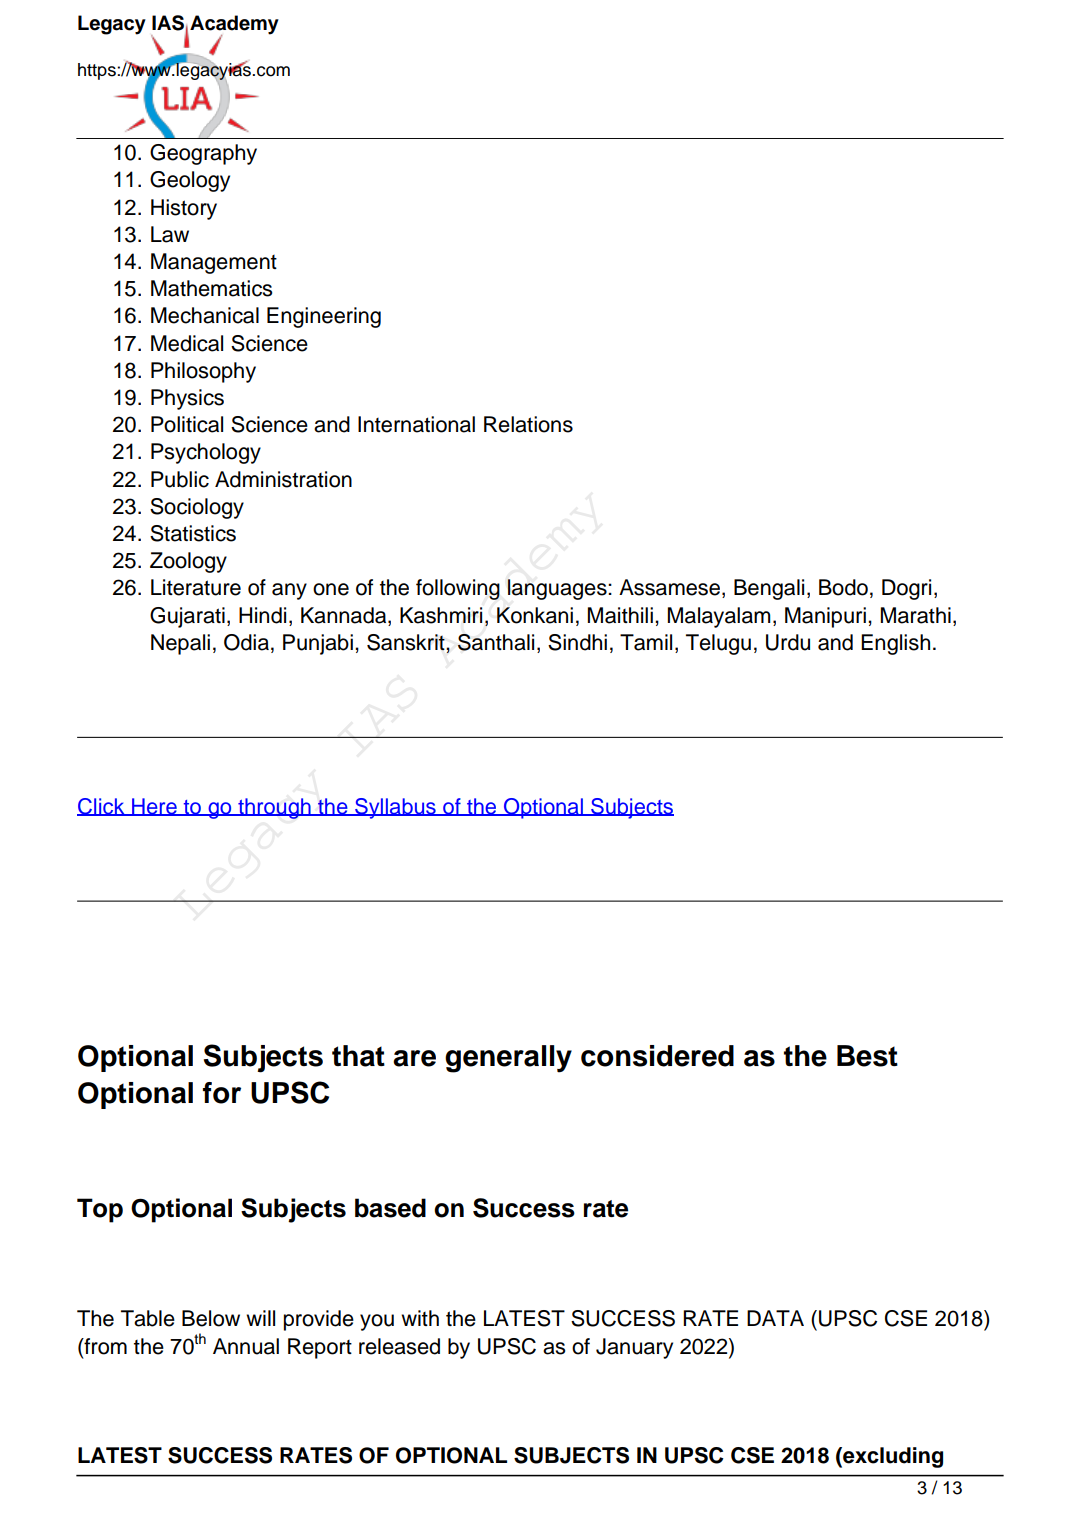 The width and height of the screenshot is (1080, 1527). I want to click on DATA, so click(775, 1318).
